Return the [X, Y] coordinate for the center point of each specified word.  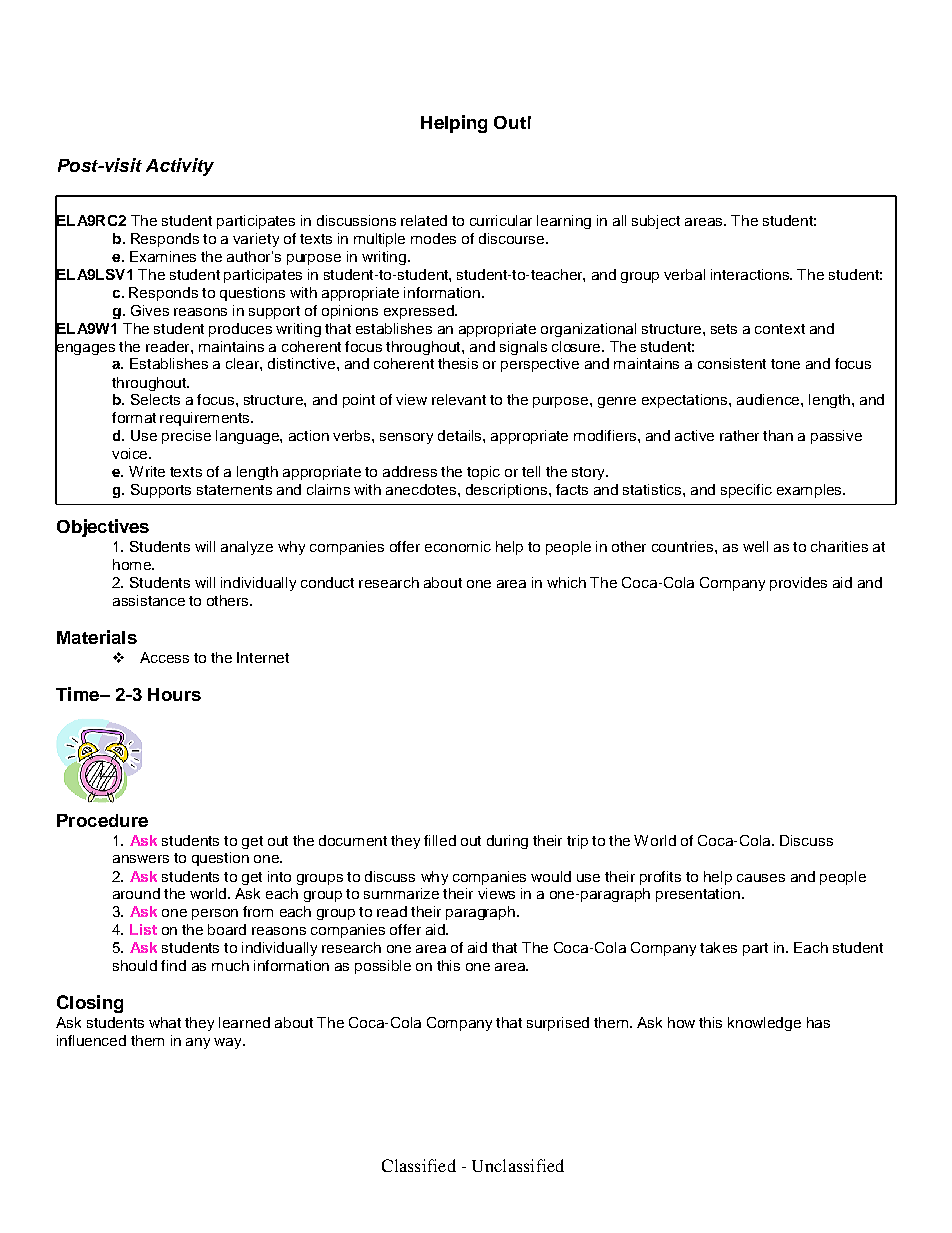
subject [656, 222]
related [424, 220]
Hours [174, 694]
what [165, 1022]
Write [147, 471]
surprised [558, 1024]
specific [746, 491]
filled [440, 840]
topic [483, 473]
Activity [180, 167]
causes [761, 878]
